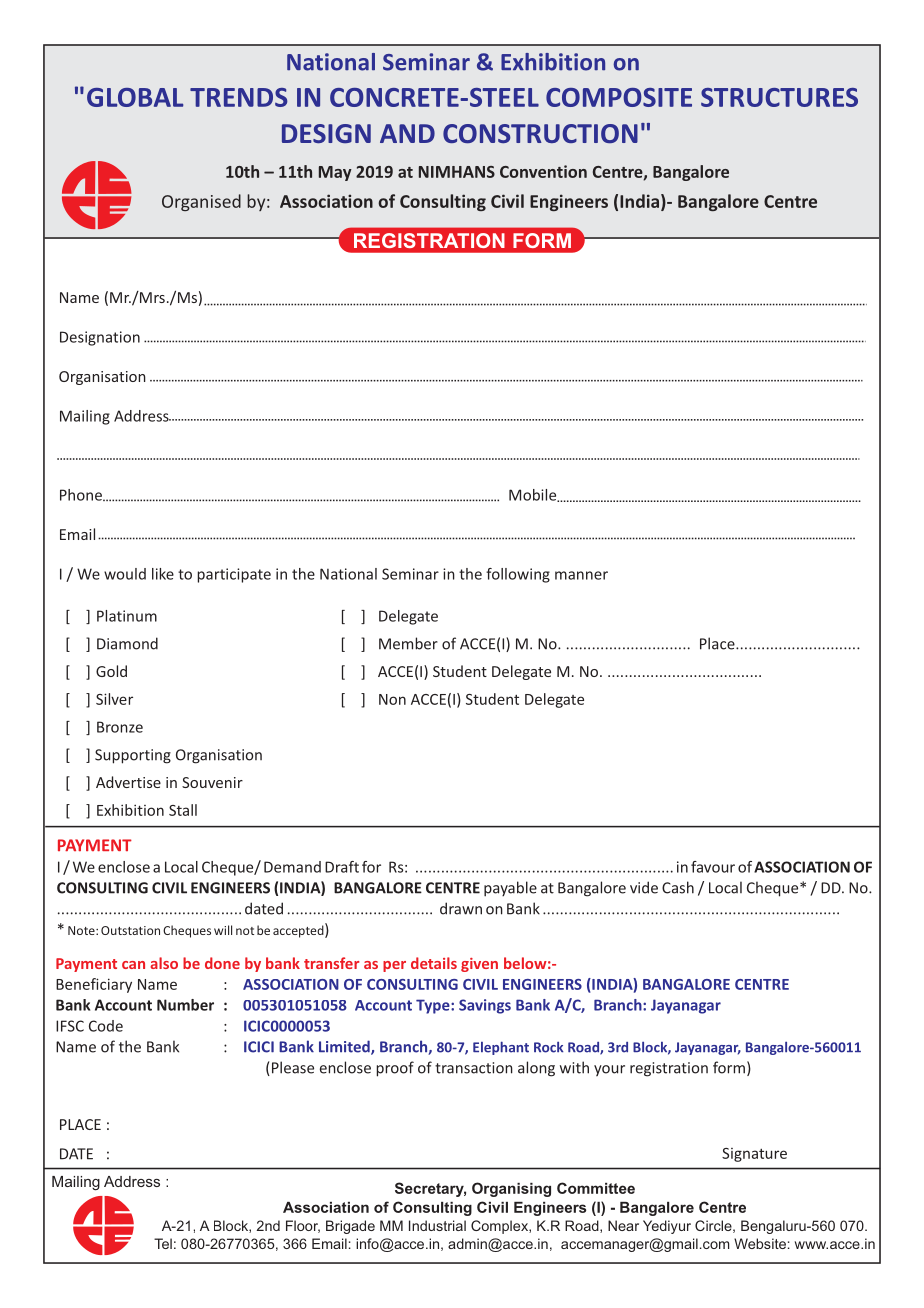 The height and width of the screenshot is (1308, 924). What do you see at coordinates (135, 97) in the screenshot?
I see `GLOBAL` at bounding box center [135, 97].
